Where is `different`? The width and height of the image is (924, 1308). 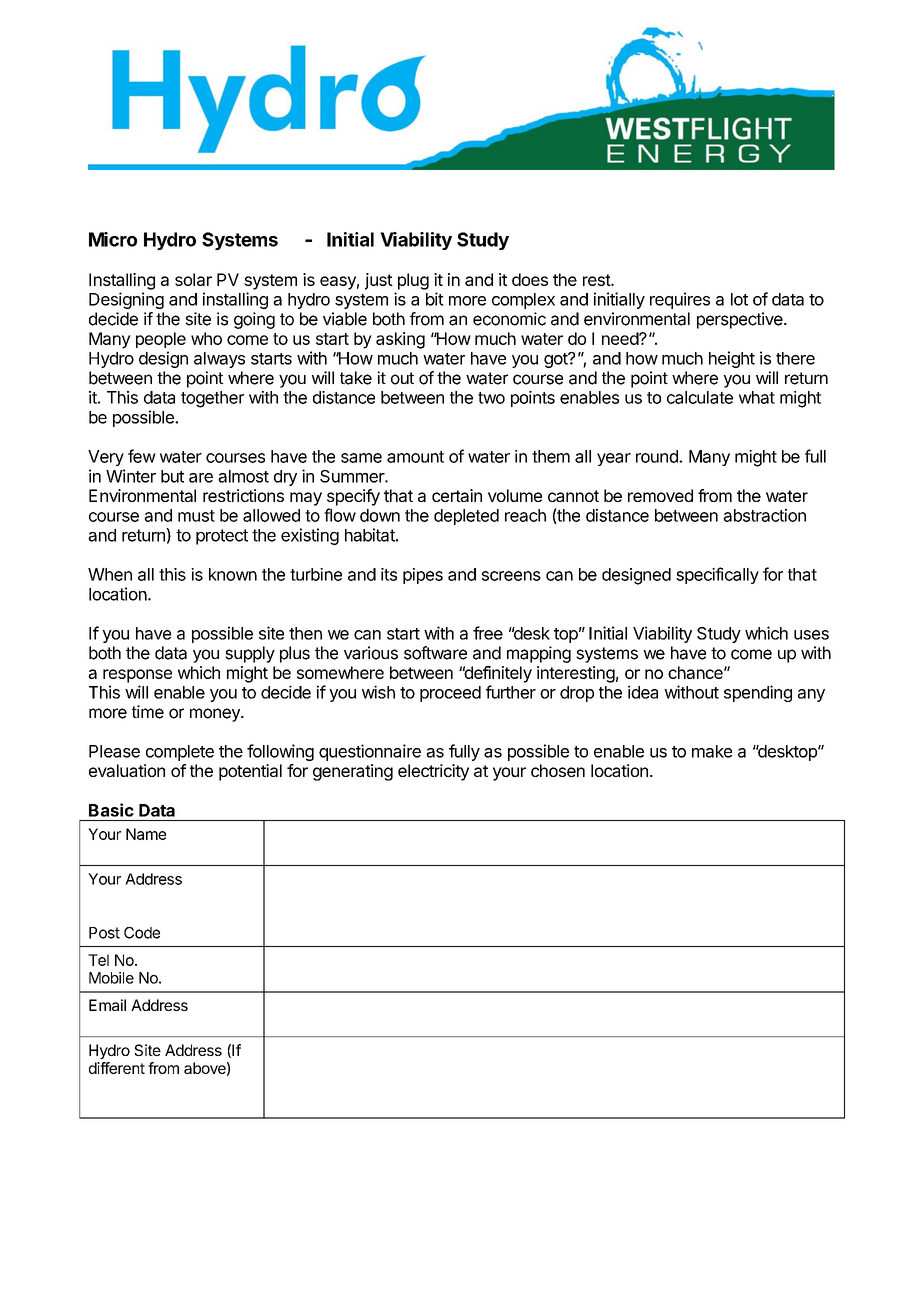
different is located at coordinates (117, 1068).
